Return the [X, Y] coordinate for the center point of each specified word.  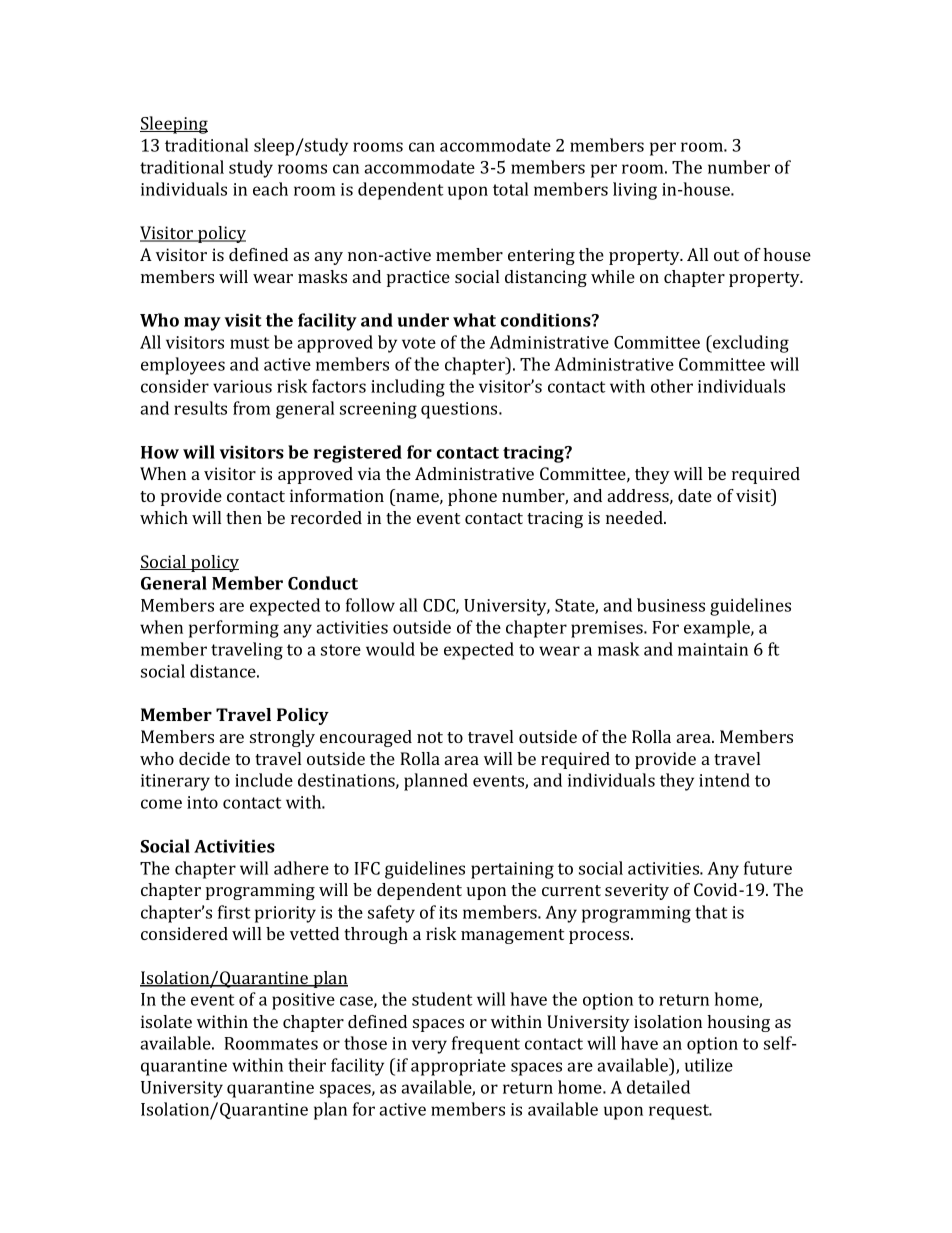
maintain [713, 649]
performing [234, 629]
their [307, 1065]
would [390, 649]
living [635, 191]
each [270, 189]
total [510, 189]
